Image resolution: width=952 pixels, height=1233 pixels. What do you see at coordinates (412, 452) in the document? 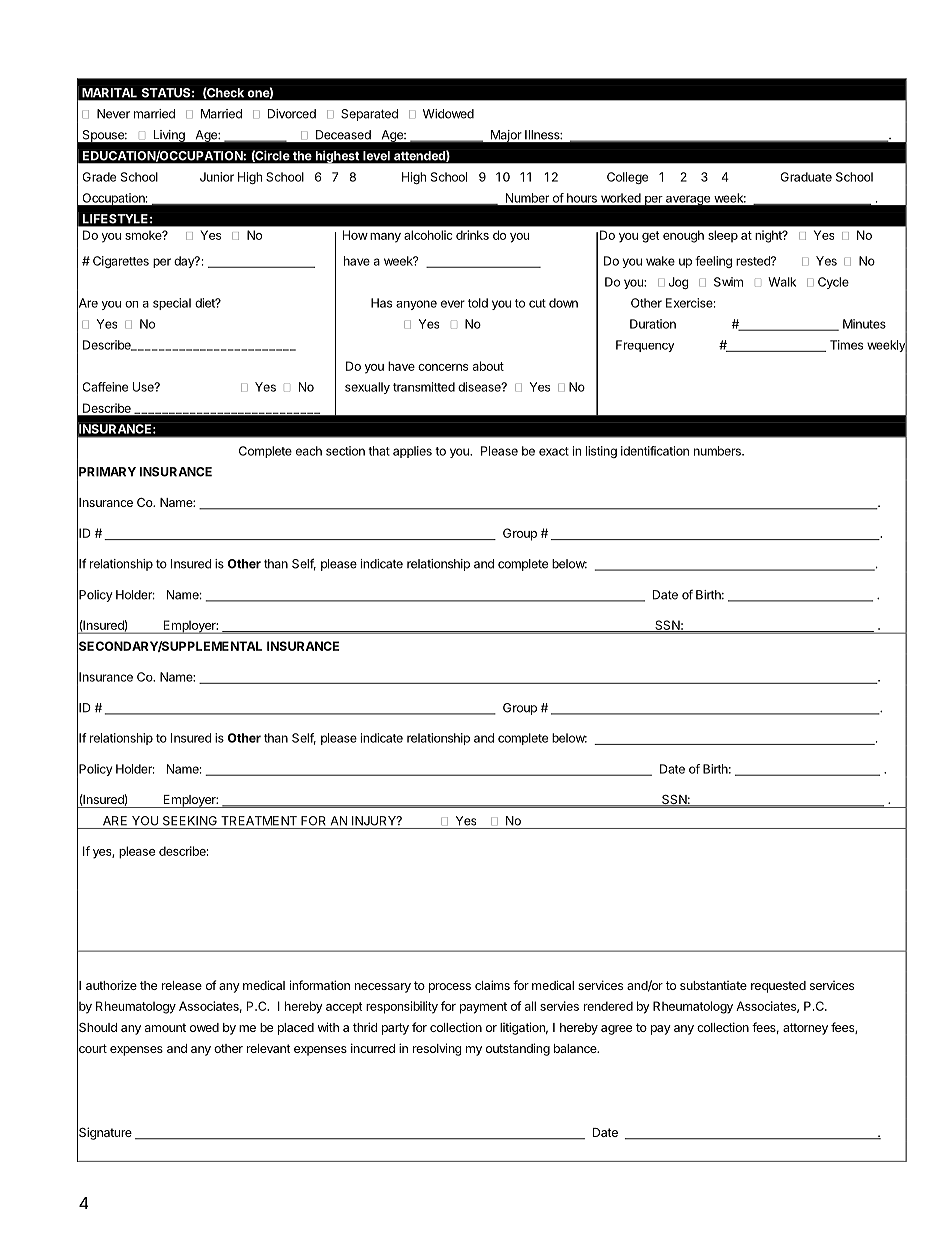
I see `applies` at bounding box center [412, 452].
